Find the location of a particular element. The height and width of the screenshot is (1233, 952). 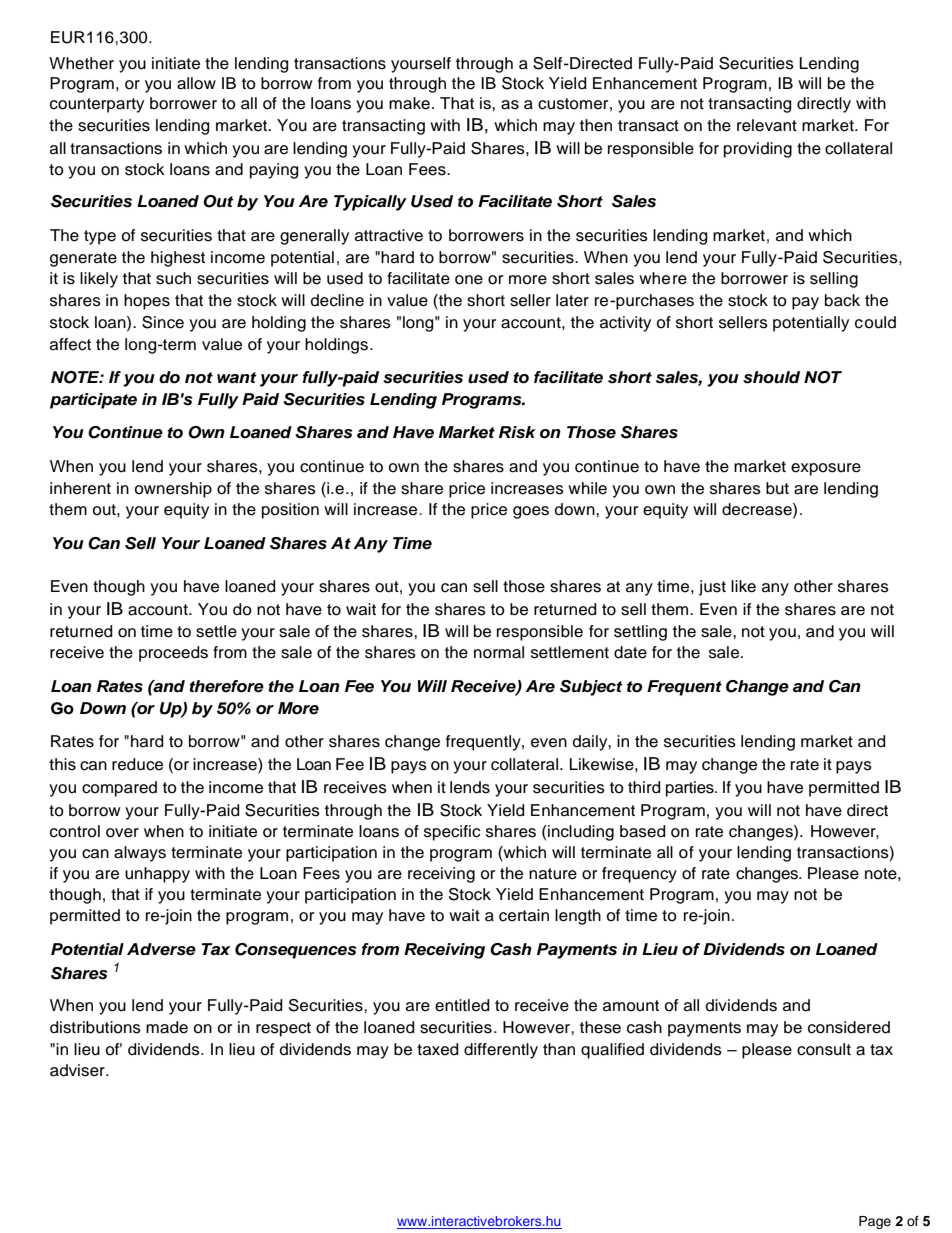

normal is located at coordinates (499, 652).
